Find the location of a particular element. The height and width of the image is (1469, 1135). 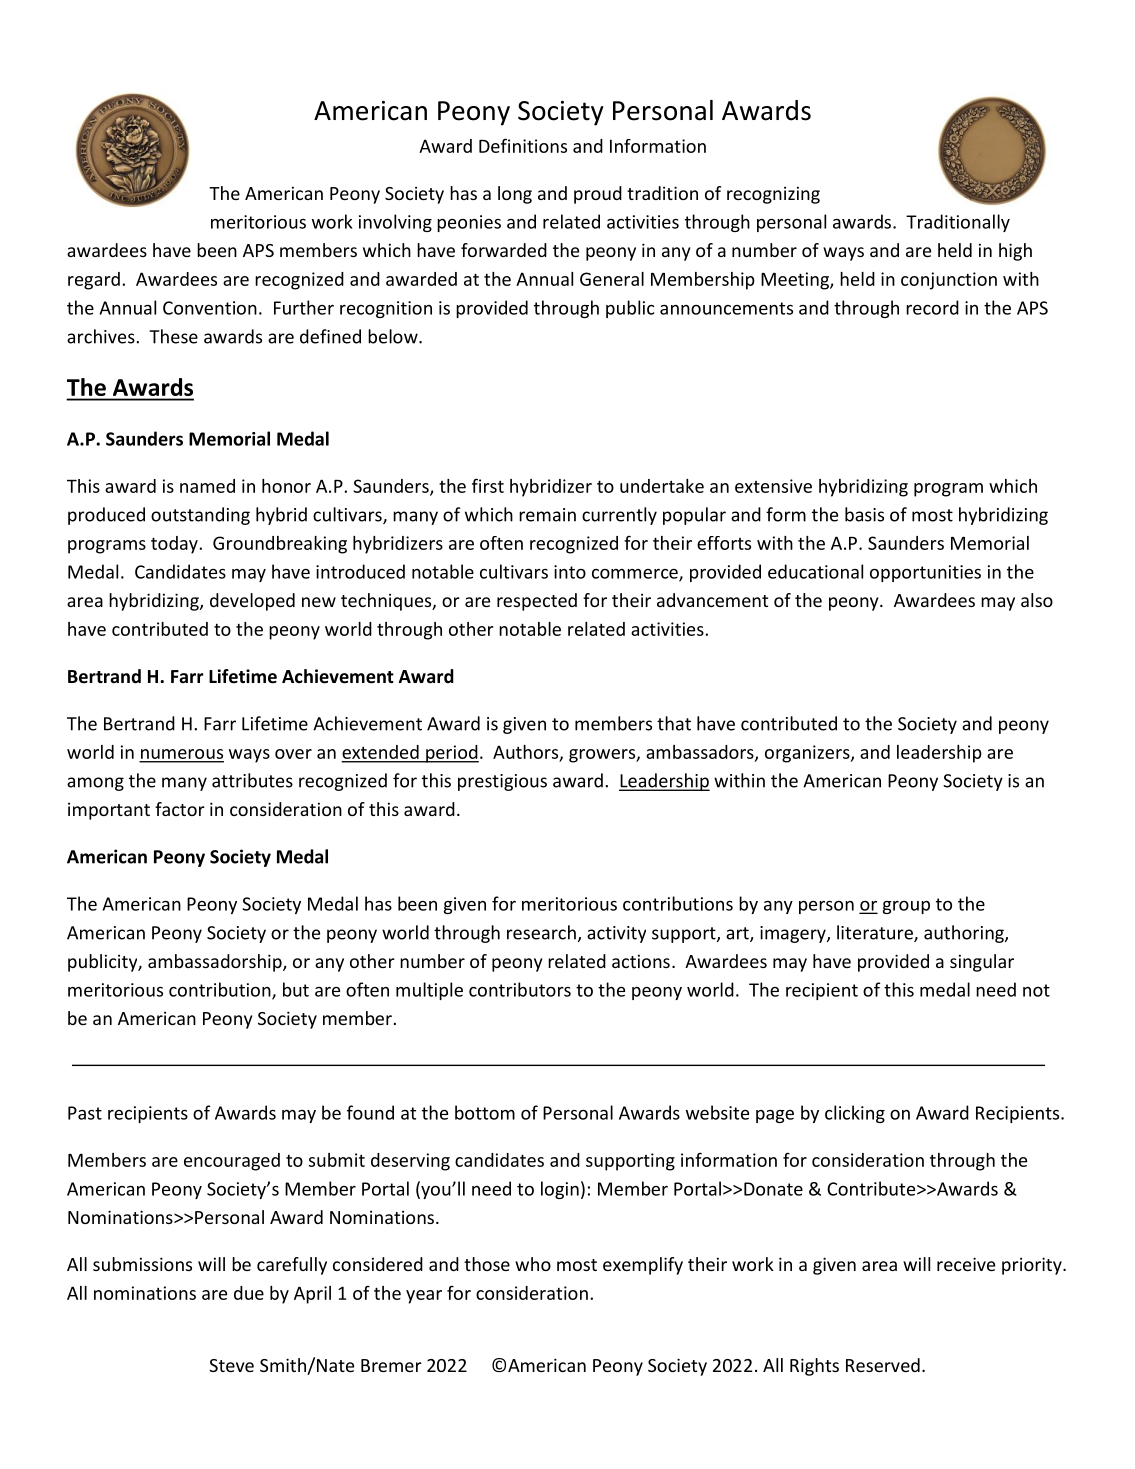

into is located at coordinates (570, 572).
